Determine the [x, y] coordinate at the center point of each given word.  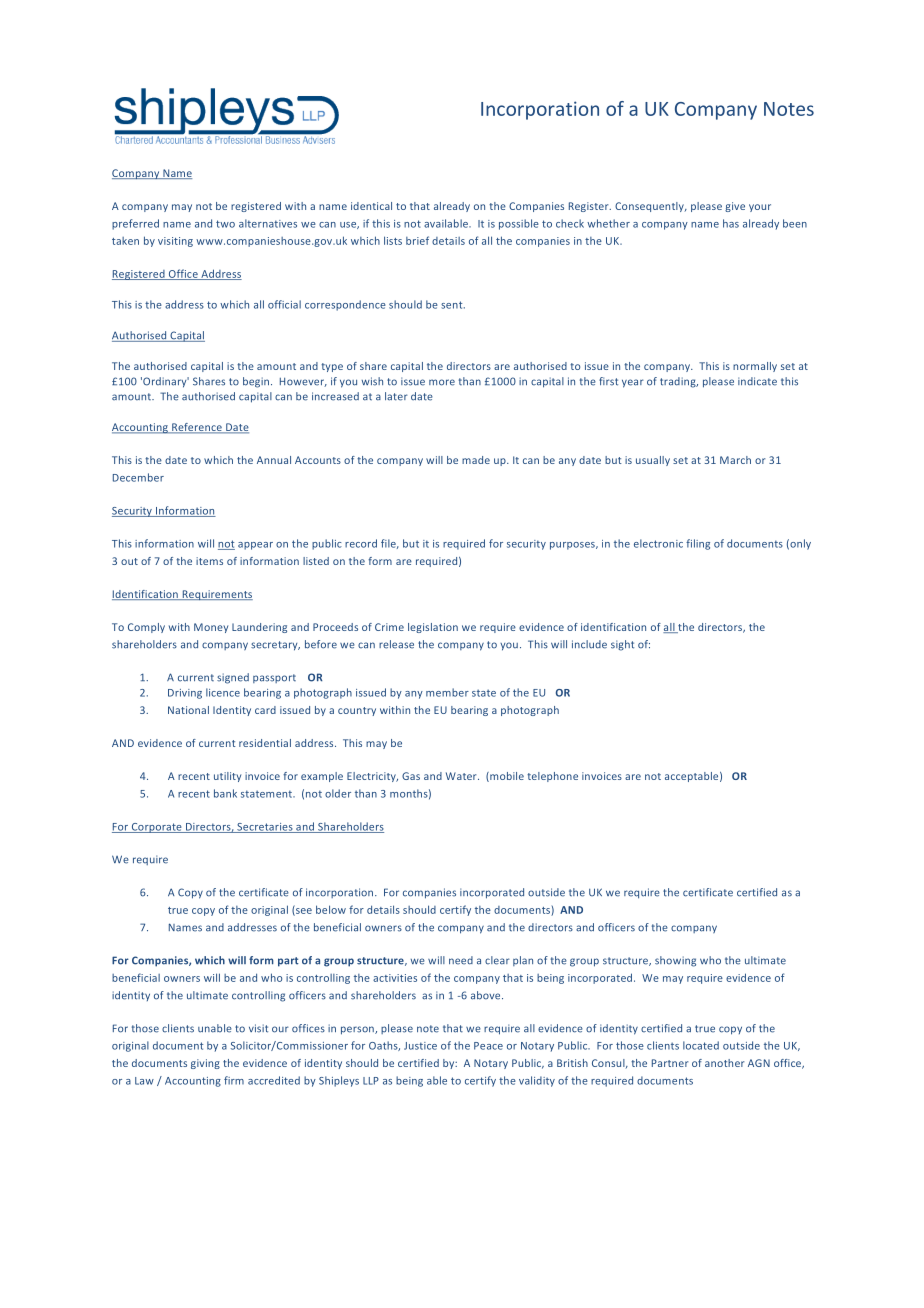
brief [417, 240]
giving [205, 1064]
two [225, 224]
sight [622, 645]
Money [211, 628]
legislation [433, 628]
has [731, 223]
